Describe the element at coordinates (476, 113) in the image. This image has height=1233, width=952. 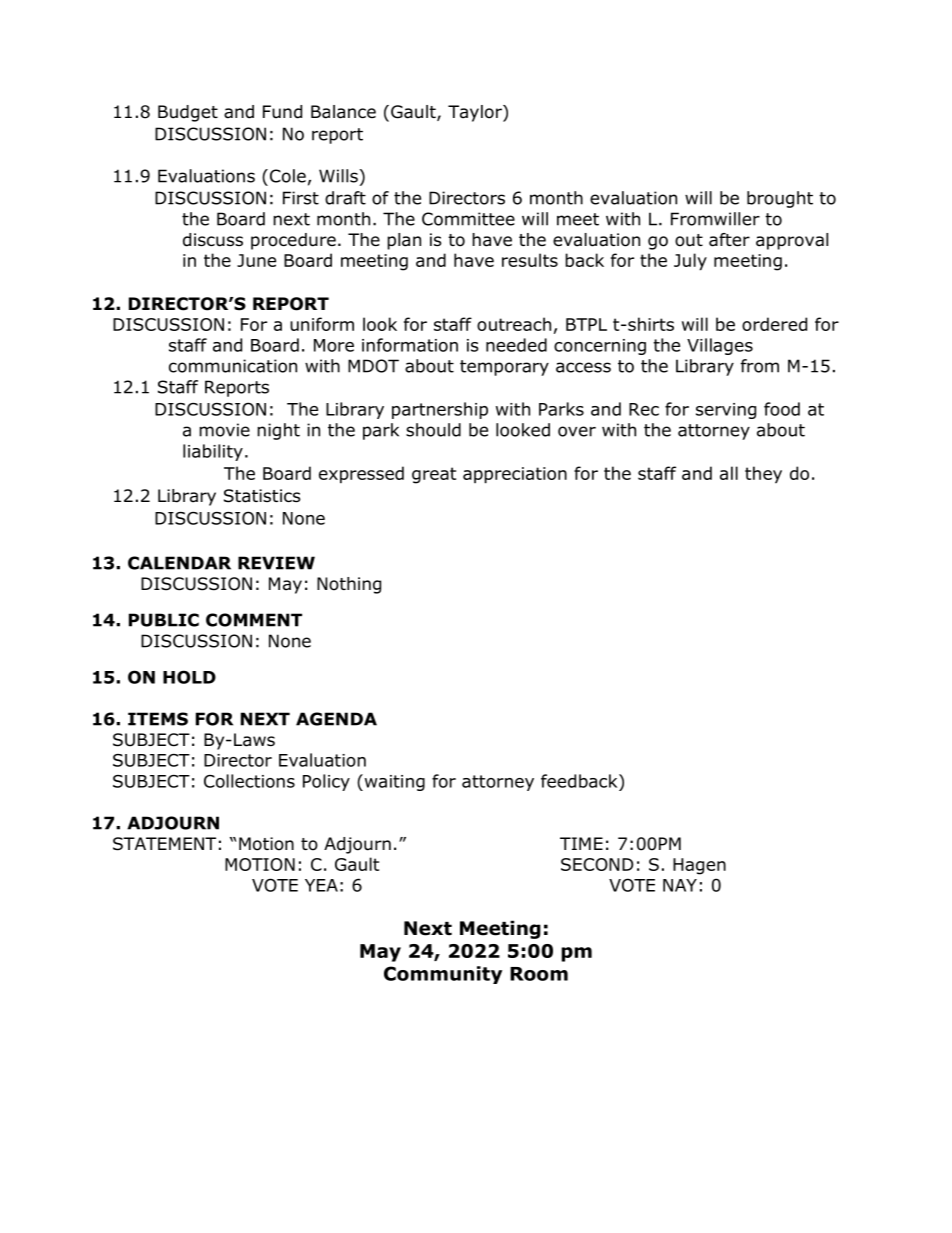
I see `Taylor` at that location.
